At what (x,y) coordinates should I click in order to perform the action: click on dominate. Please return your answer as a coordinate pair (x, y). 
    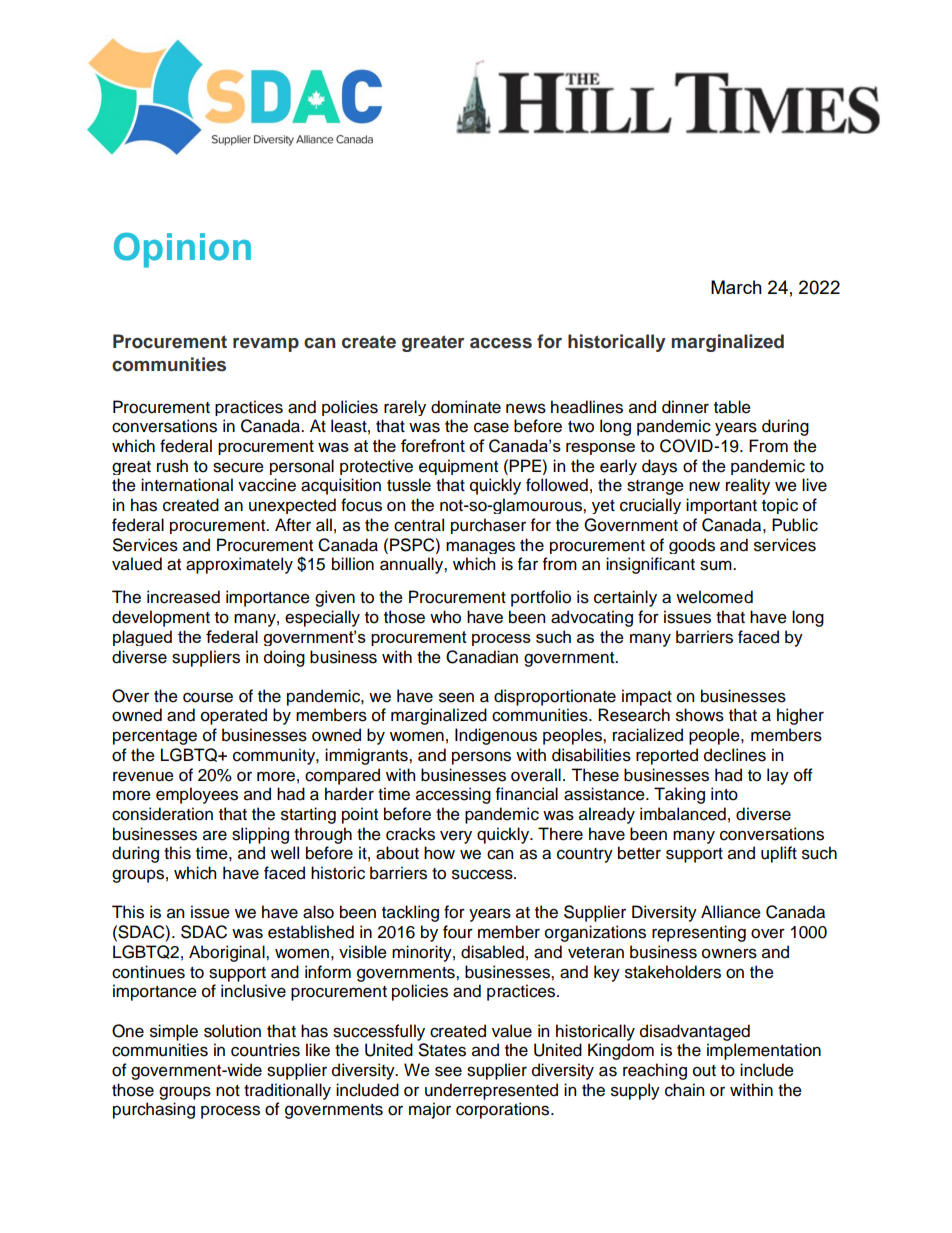
    Looking at the image, I should click on (466, 407).
